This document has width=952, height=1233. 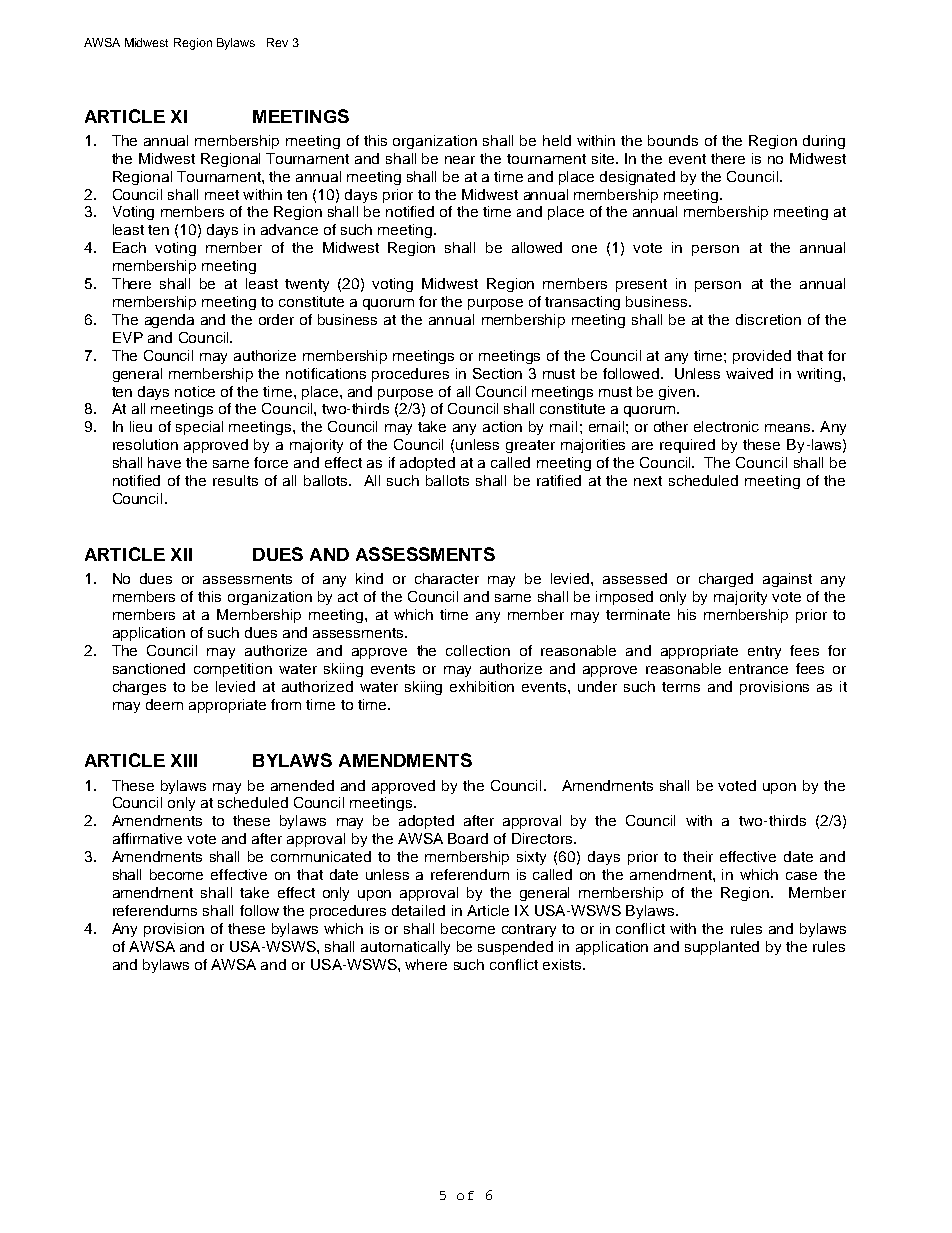 What do you see at coordinates (277, 42) in the document?
I see `Rev` at bounding box center [277, 42].
